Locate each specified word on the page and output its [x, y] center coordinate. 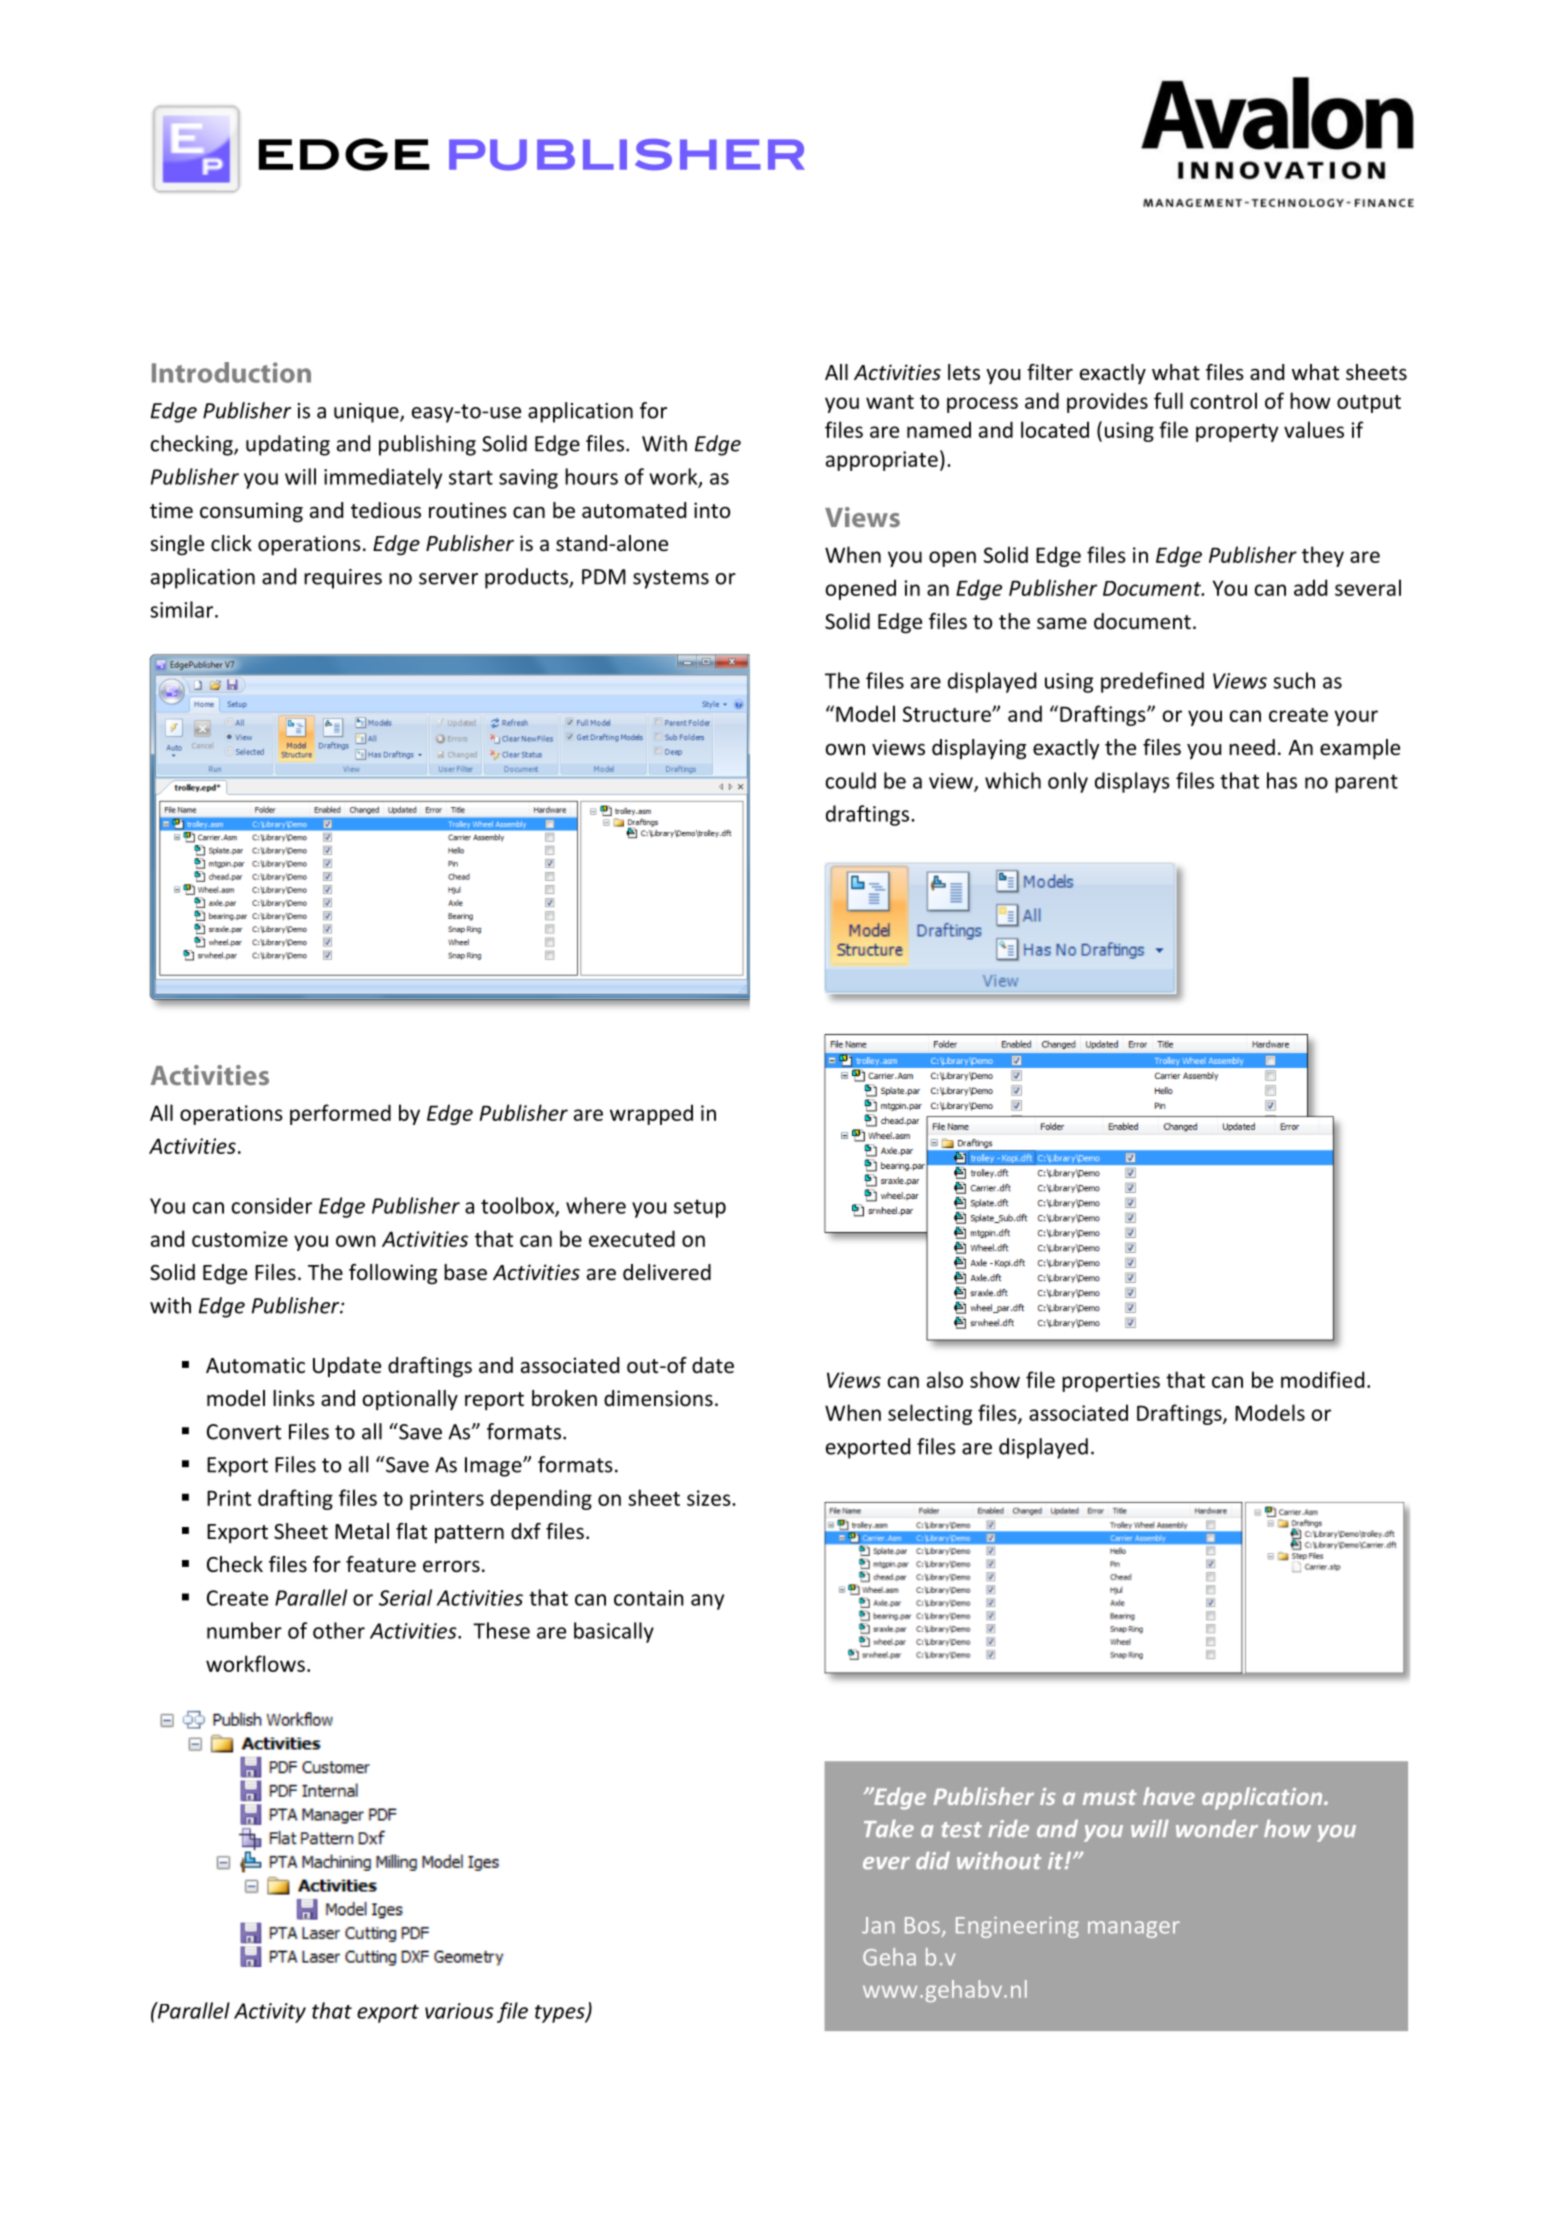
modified [1322, 1379]
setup [700, 1208]
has [1282, 780]
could [851, 780]
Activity [270, 2013]
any [707, 1602]
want [890, 402]
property [1237, 433]
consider [272, 1205]
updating [288, 445]
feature [381, 1564]
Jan [878, 1925]
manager [1134, 1929]
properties [1111, 1382]
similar [183, 609]
